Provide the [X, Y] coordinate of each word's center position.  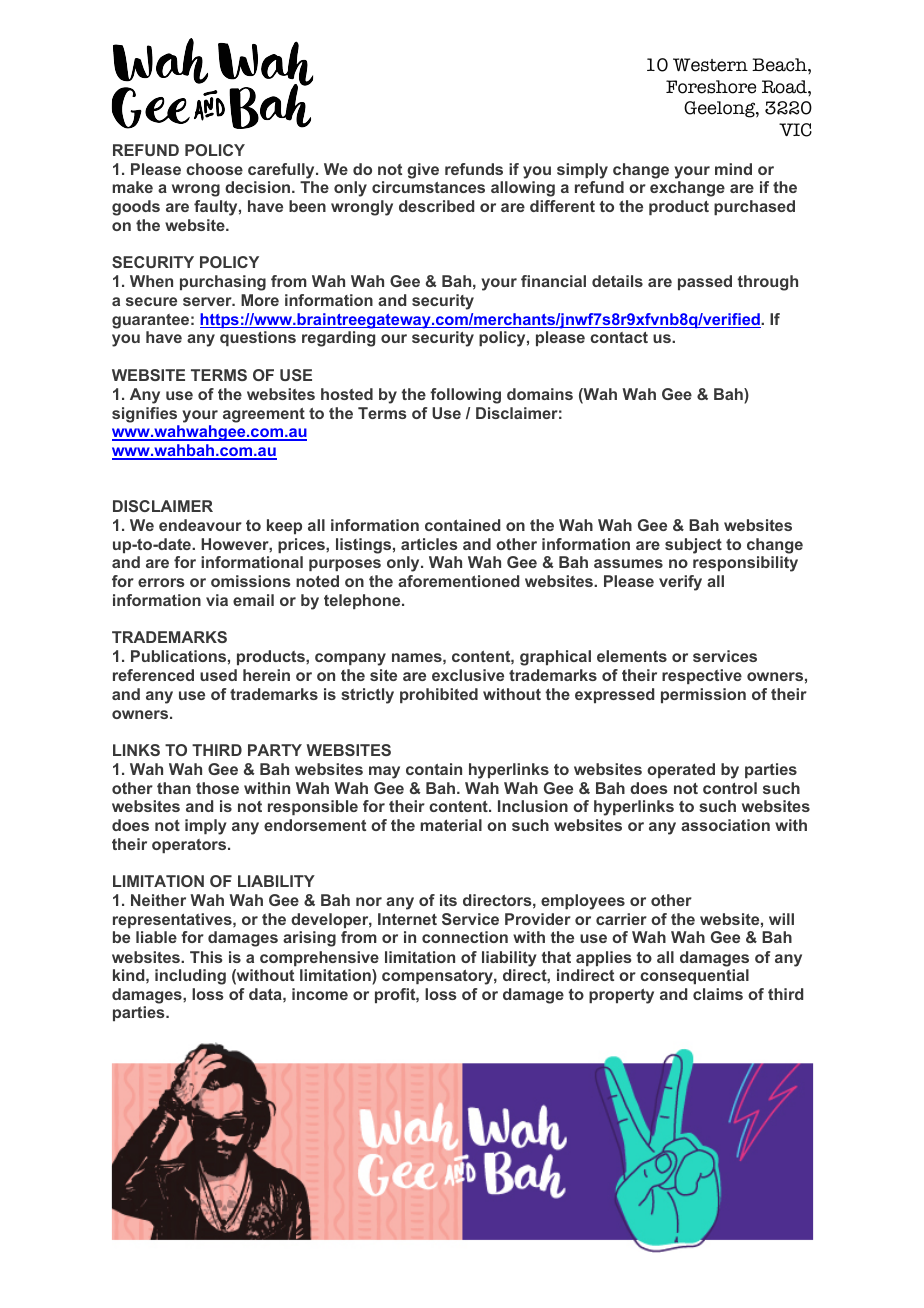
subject [693, 546]
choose [214, 169]
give [423, 171]
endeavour [200, 525]
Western [710, 65]
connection [465, 937]
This [206, 957]
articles [429, 544]
